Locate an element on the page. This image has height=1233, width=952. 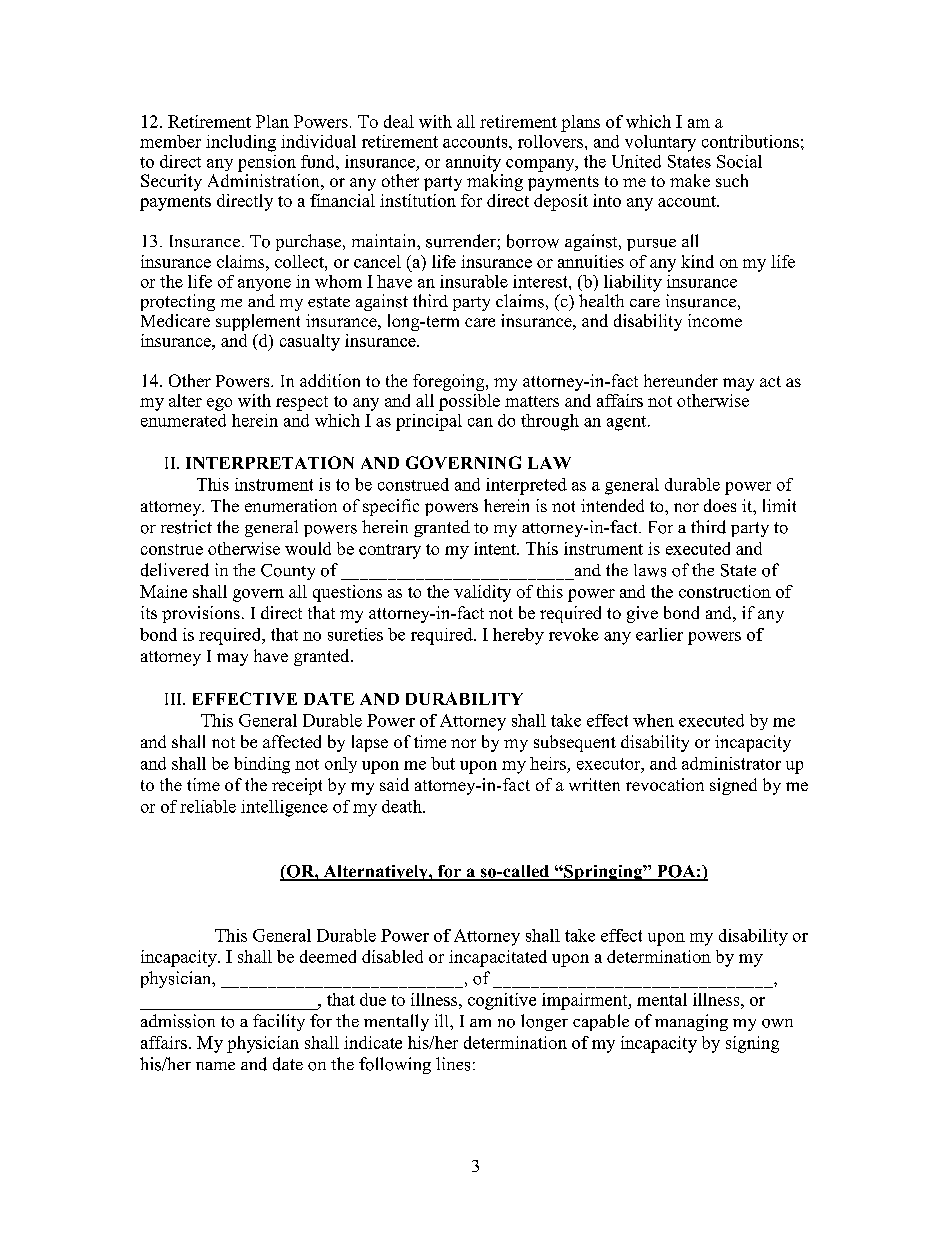
DURABILITY is located at coordinates (464, 698).
